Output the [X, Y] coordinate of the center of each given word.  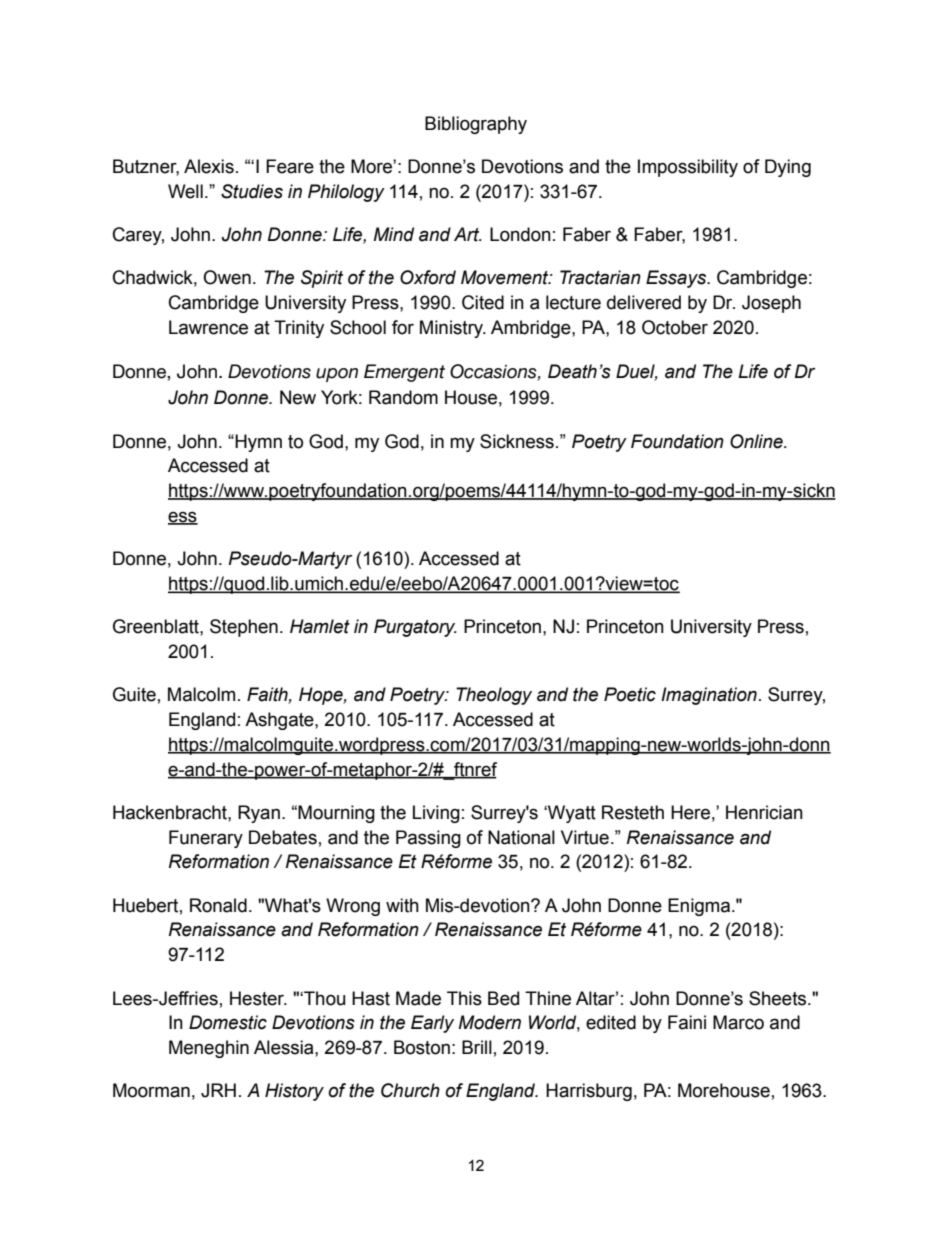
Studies [252, 191]
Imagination [709, 696]
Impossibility [688, 168]
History [294, 1092]
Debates [283, 837]
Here [690, 812]
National [521, 837]
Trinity [299, 329]
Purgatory [415, 628]
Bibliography [476, 125]
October [675, 327]
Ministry [453, 329]
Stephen [244, 628]
